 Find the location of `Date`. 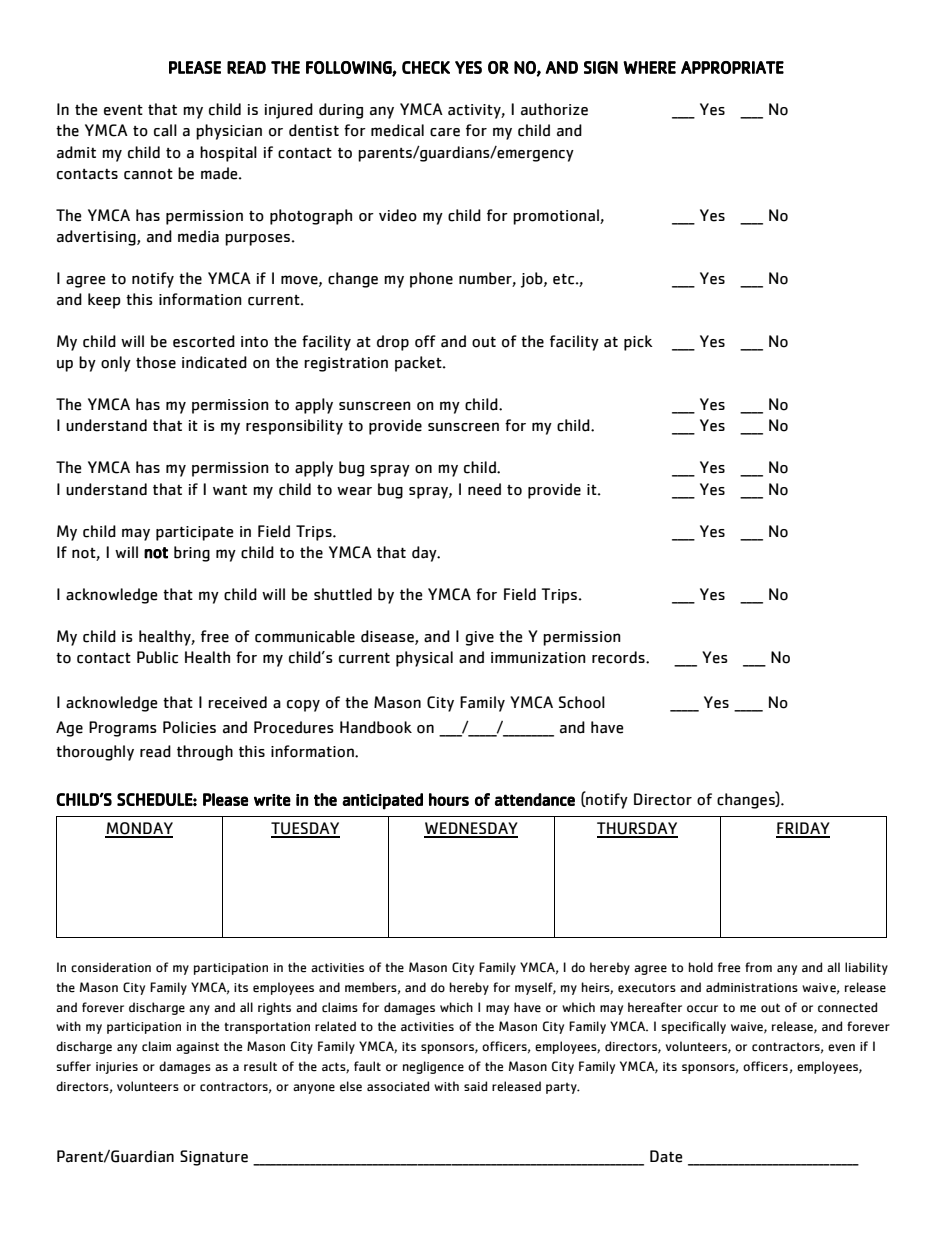

Date is located at coordinates (666, 1156).
